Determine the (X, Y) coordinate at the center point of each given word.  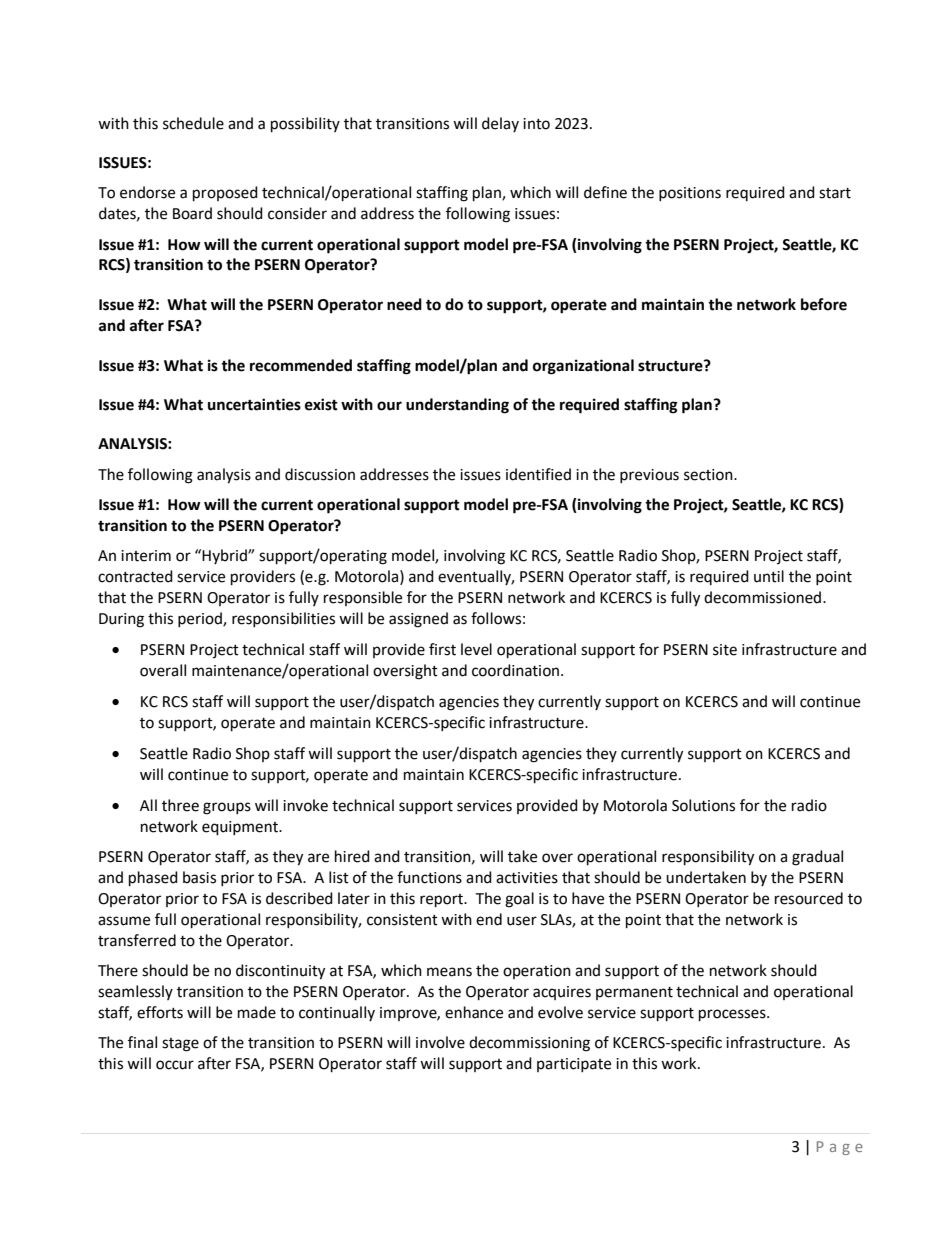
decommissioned (764, 597)
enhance (474, 1012)
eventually (476, 577)
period (201, 619)
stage (180, 1045)
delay (500, 124)
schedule (193, 123)
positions (690, 194)
